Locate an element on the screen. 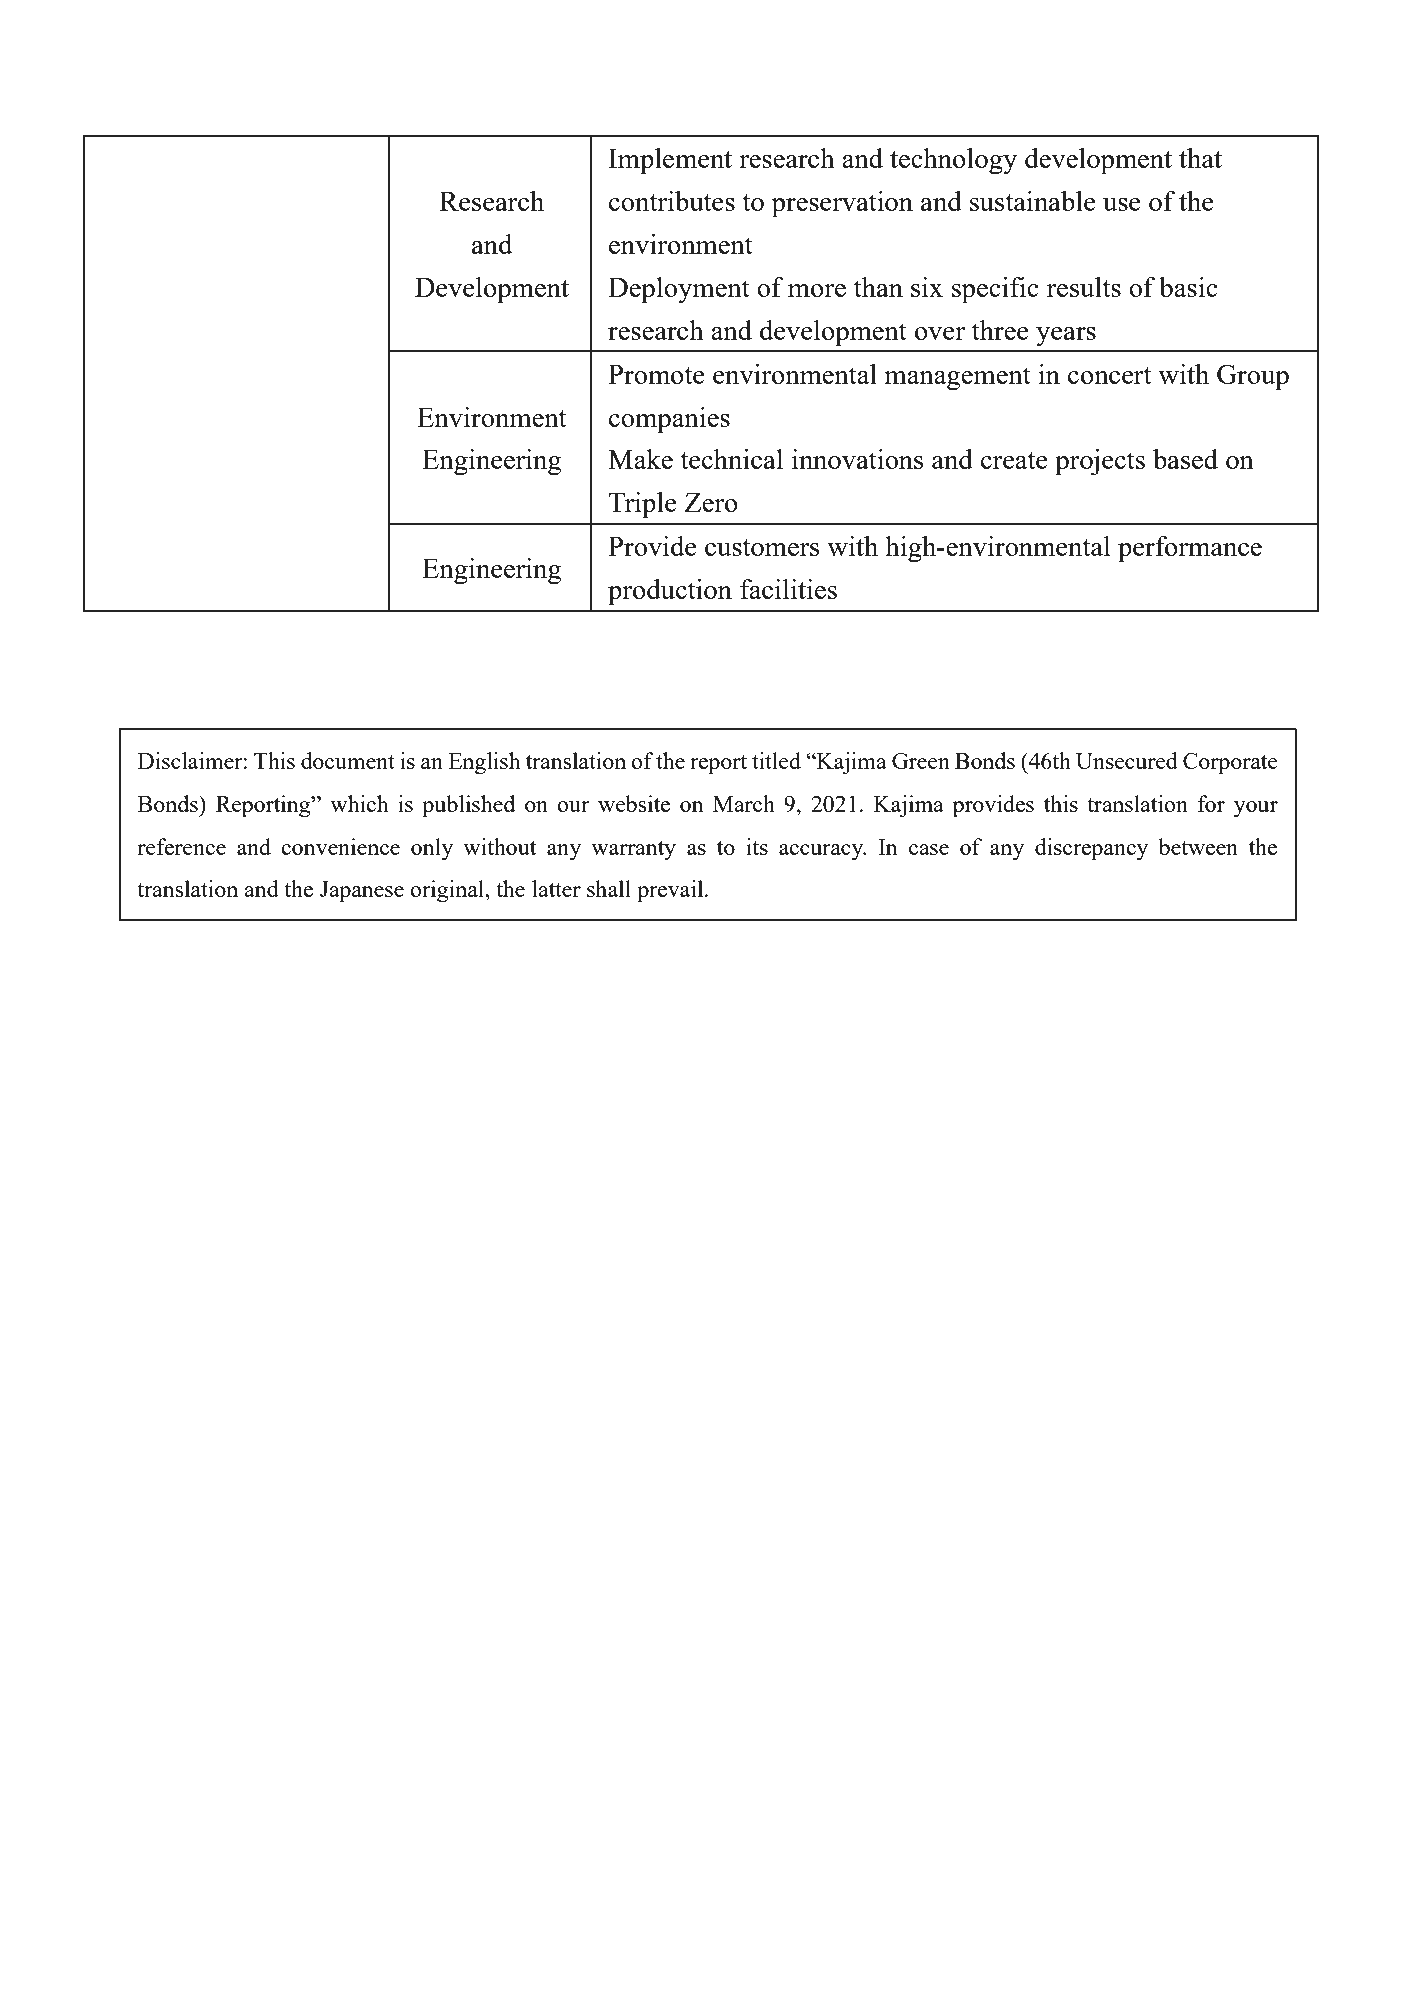  companies is located at coordinates (669, 420).
